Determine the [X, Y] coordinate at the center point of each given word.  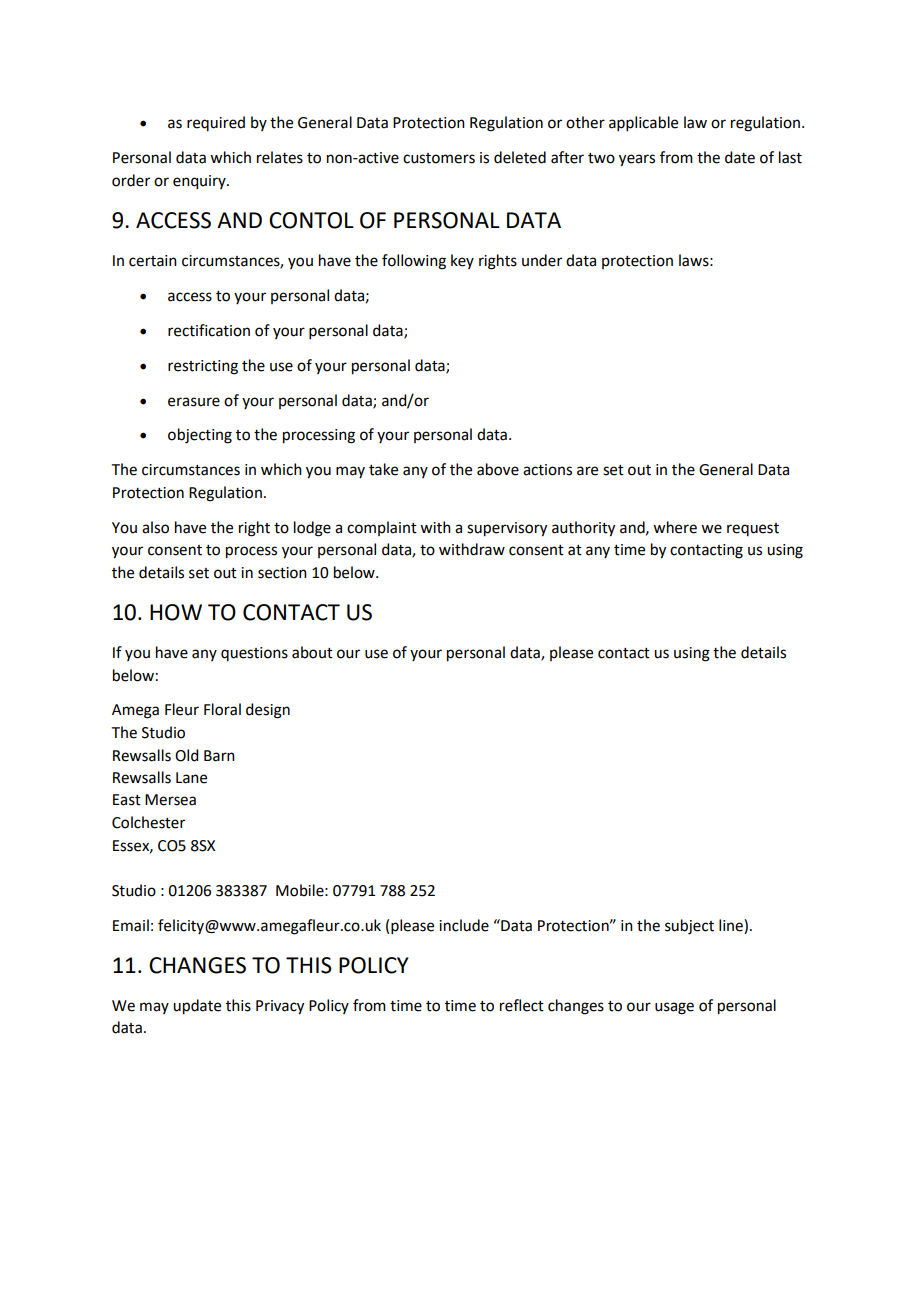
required [216, 123]
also [155, 527]
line [732, 925]
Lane [191, 778]
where [675, 527]
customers [439, 158]
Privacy [280, 1007]
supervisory [507, 529]
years [637, 160]
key [462, 261]
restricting [203, 367]
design [268, 711]
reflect [522, 1005]
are [587, 471]
